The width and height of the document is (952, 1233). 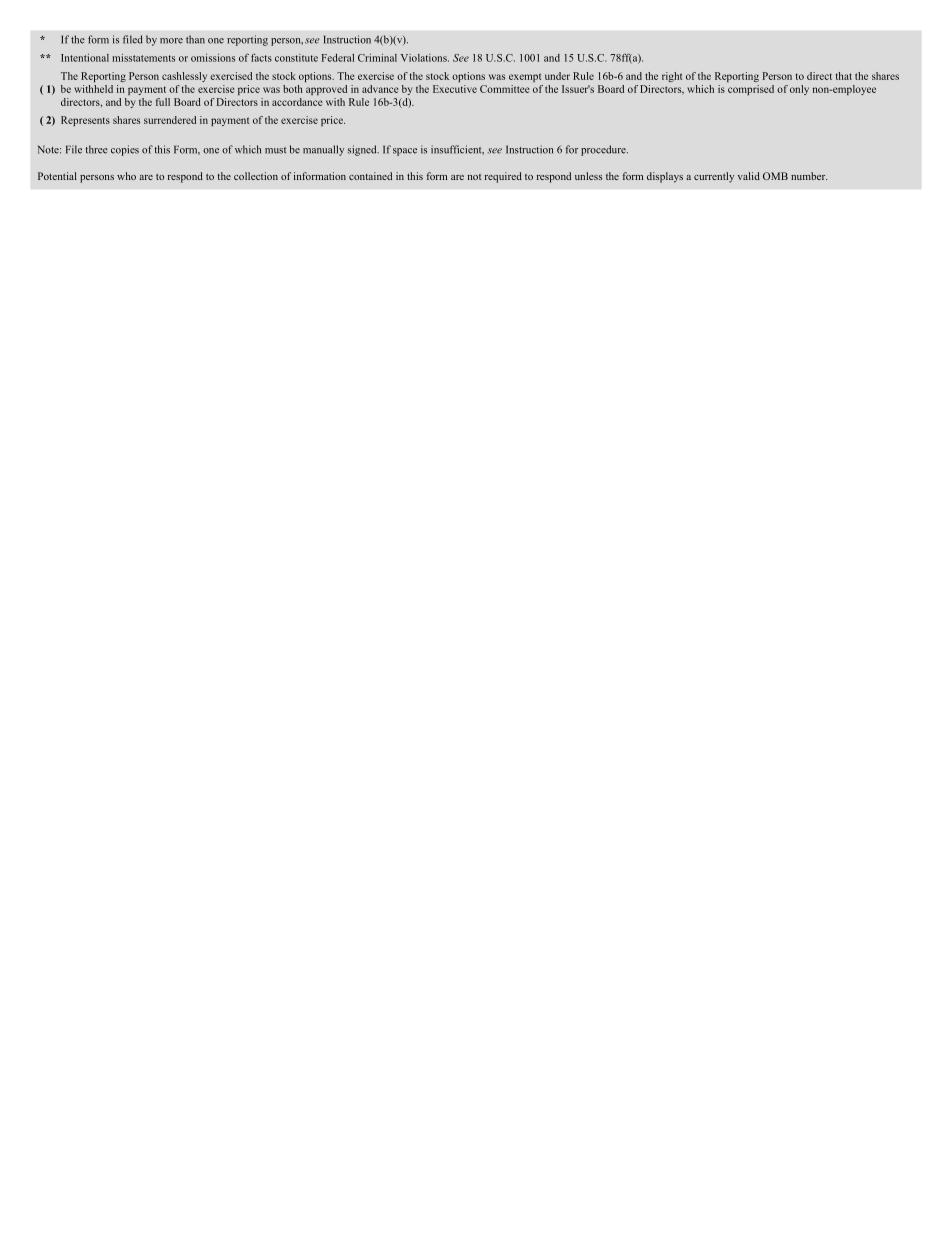 I want to click on signed, so click(x=363, y=150).
